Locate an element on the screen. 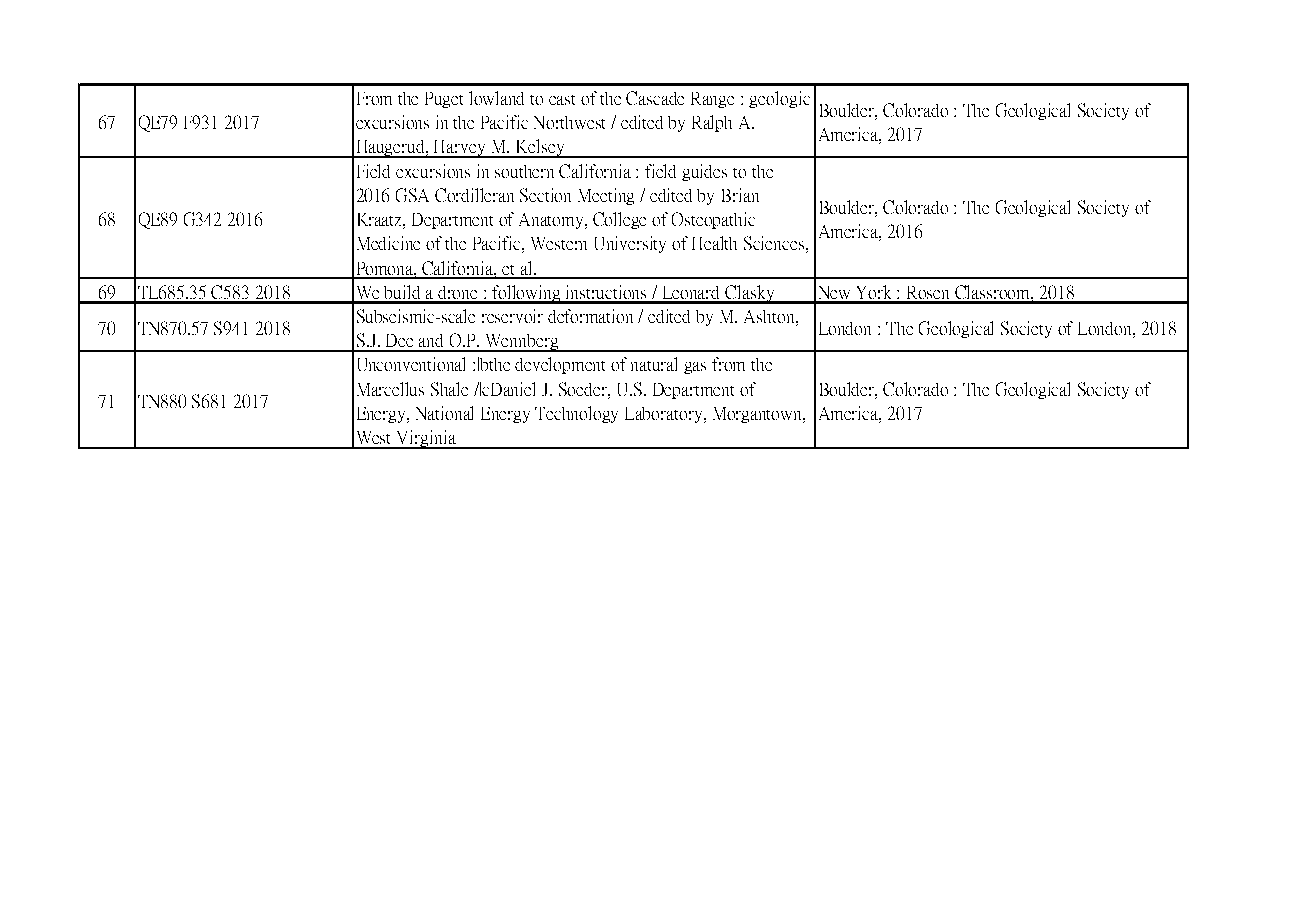 This screenshot has height=924, width=1308. Range is located at coordinates (712, 100).
